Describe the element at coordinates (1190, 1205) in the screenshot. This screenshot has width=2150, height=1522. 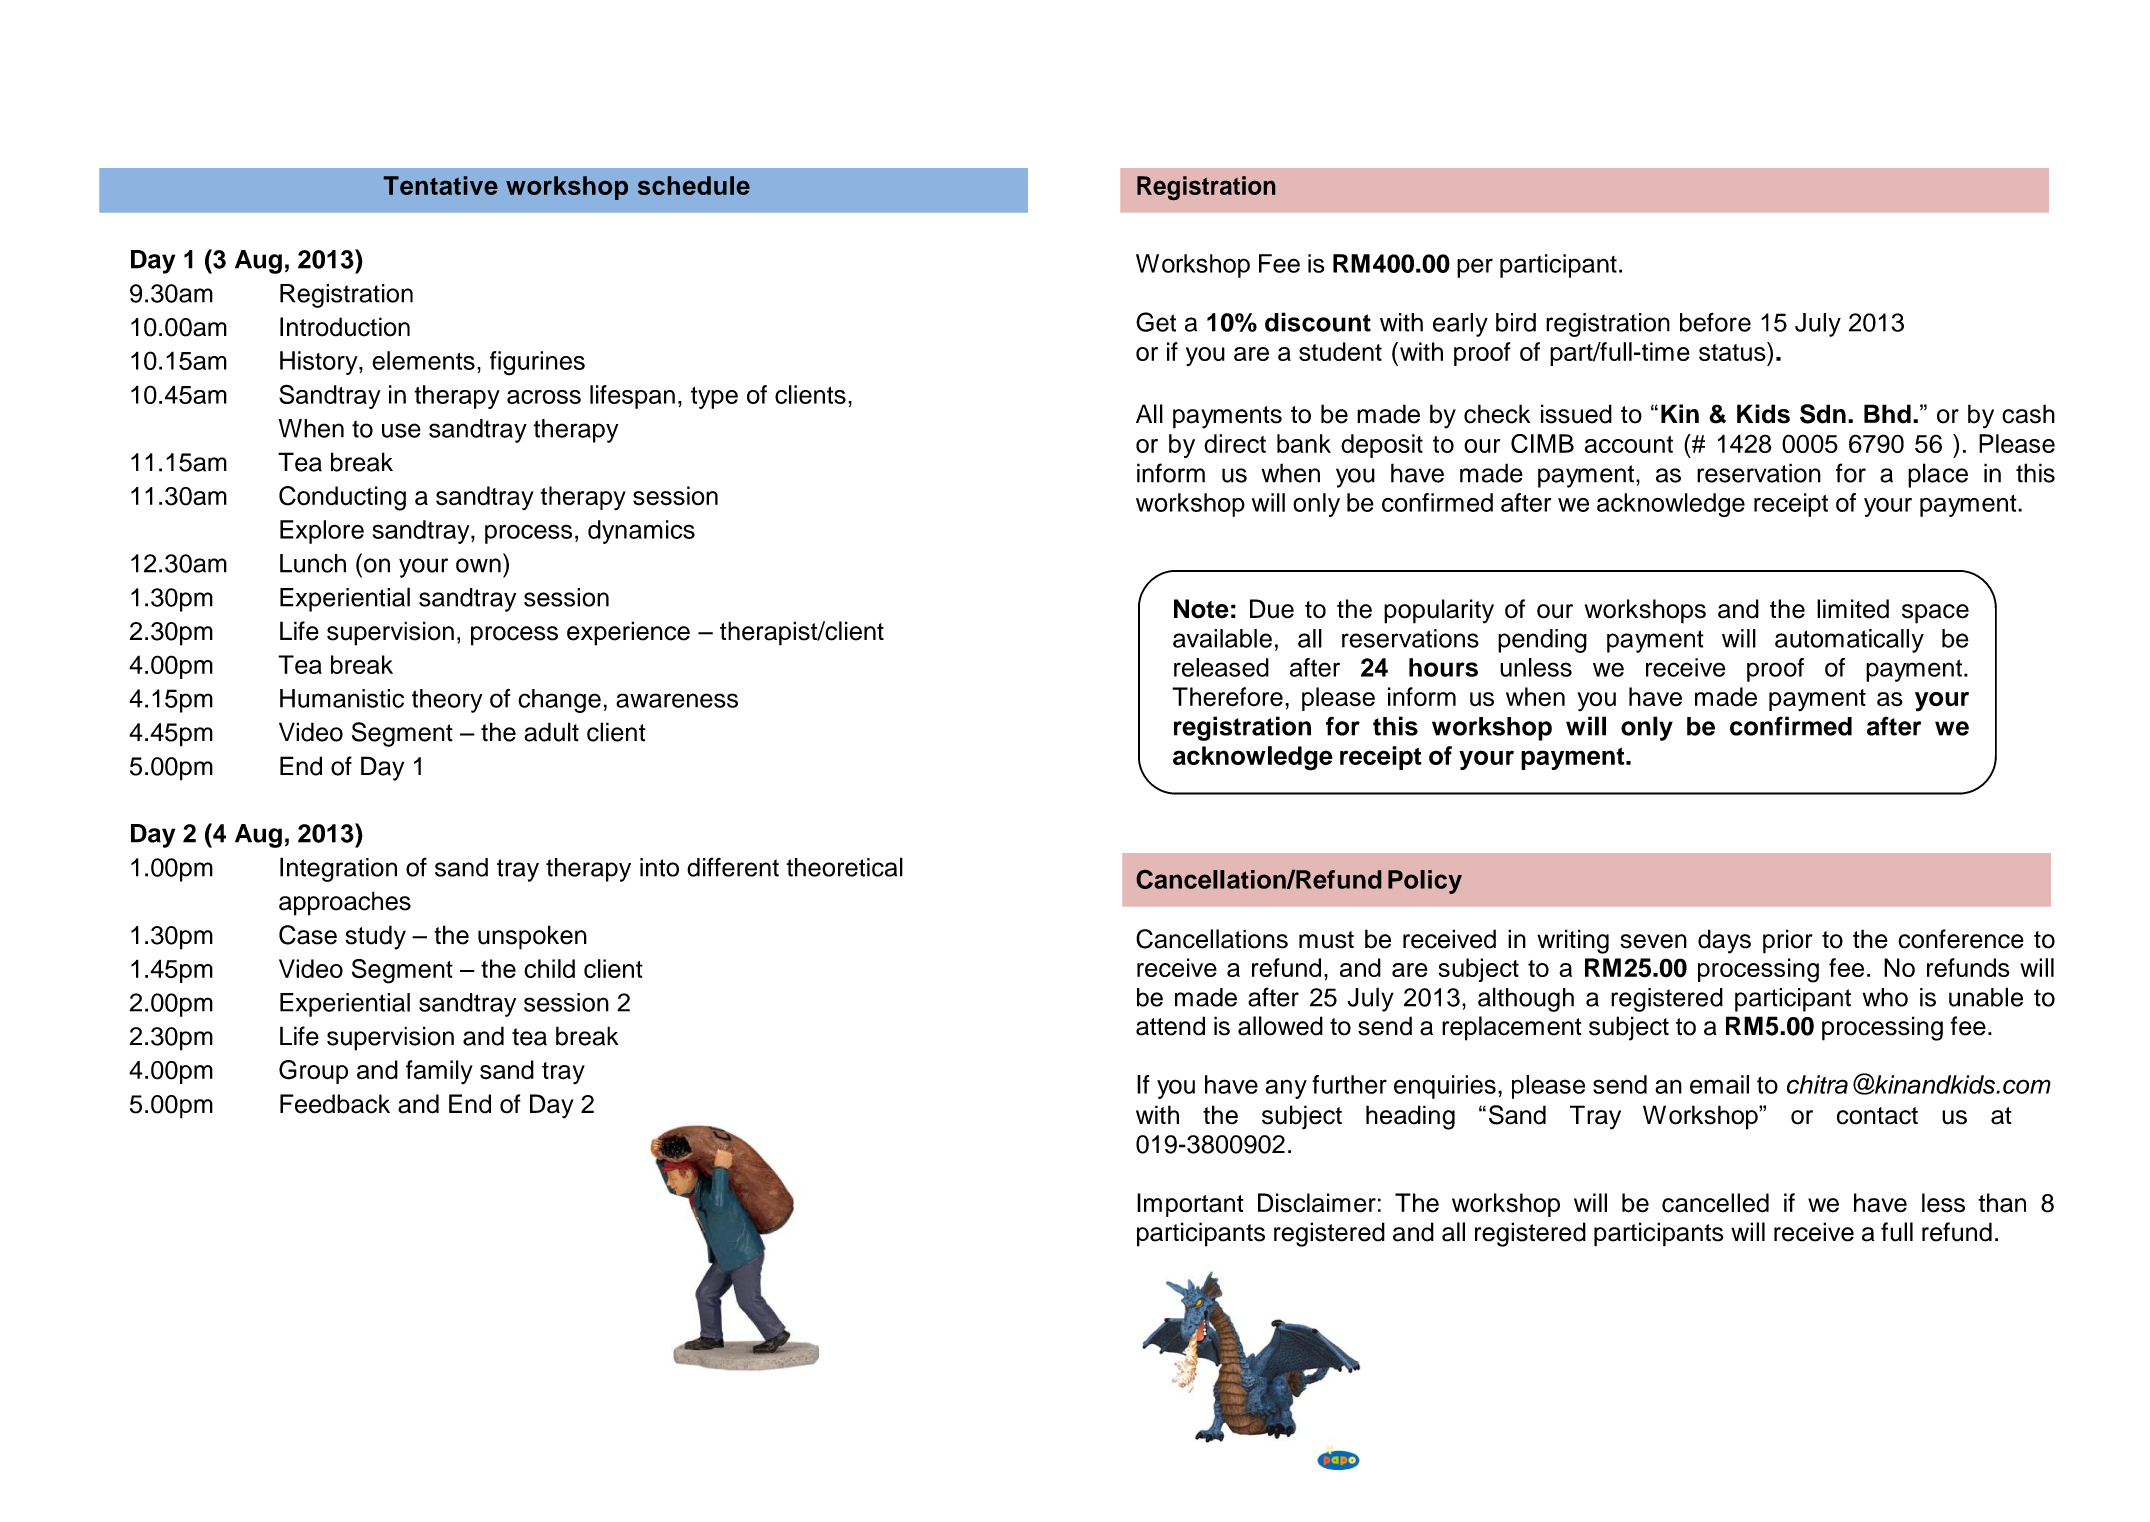
I see `Important` at that location.
